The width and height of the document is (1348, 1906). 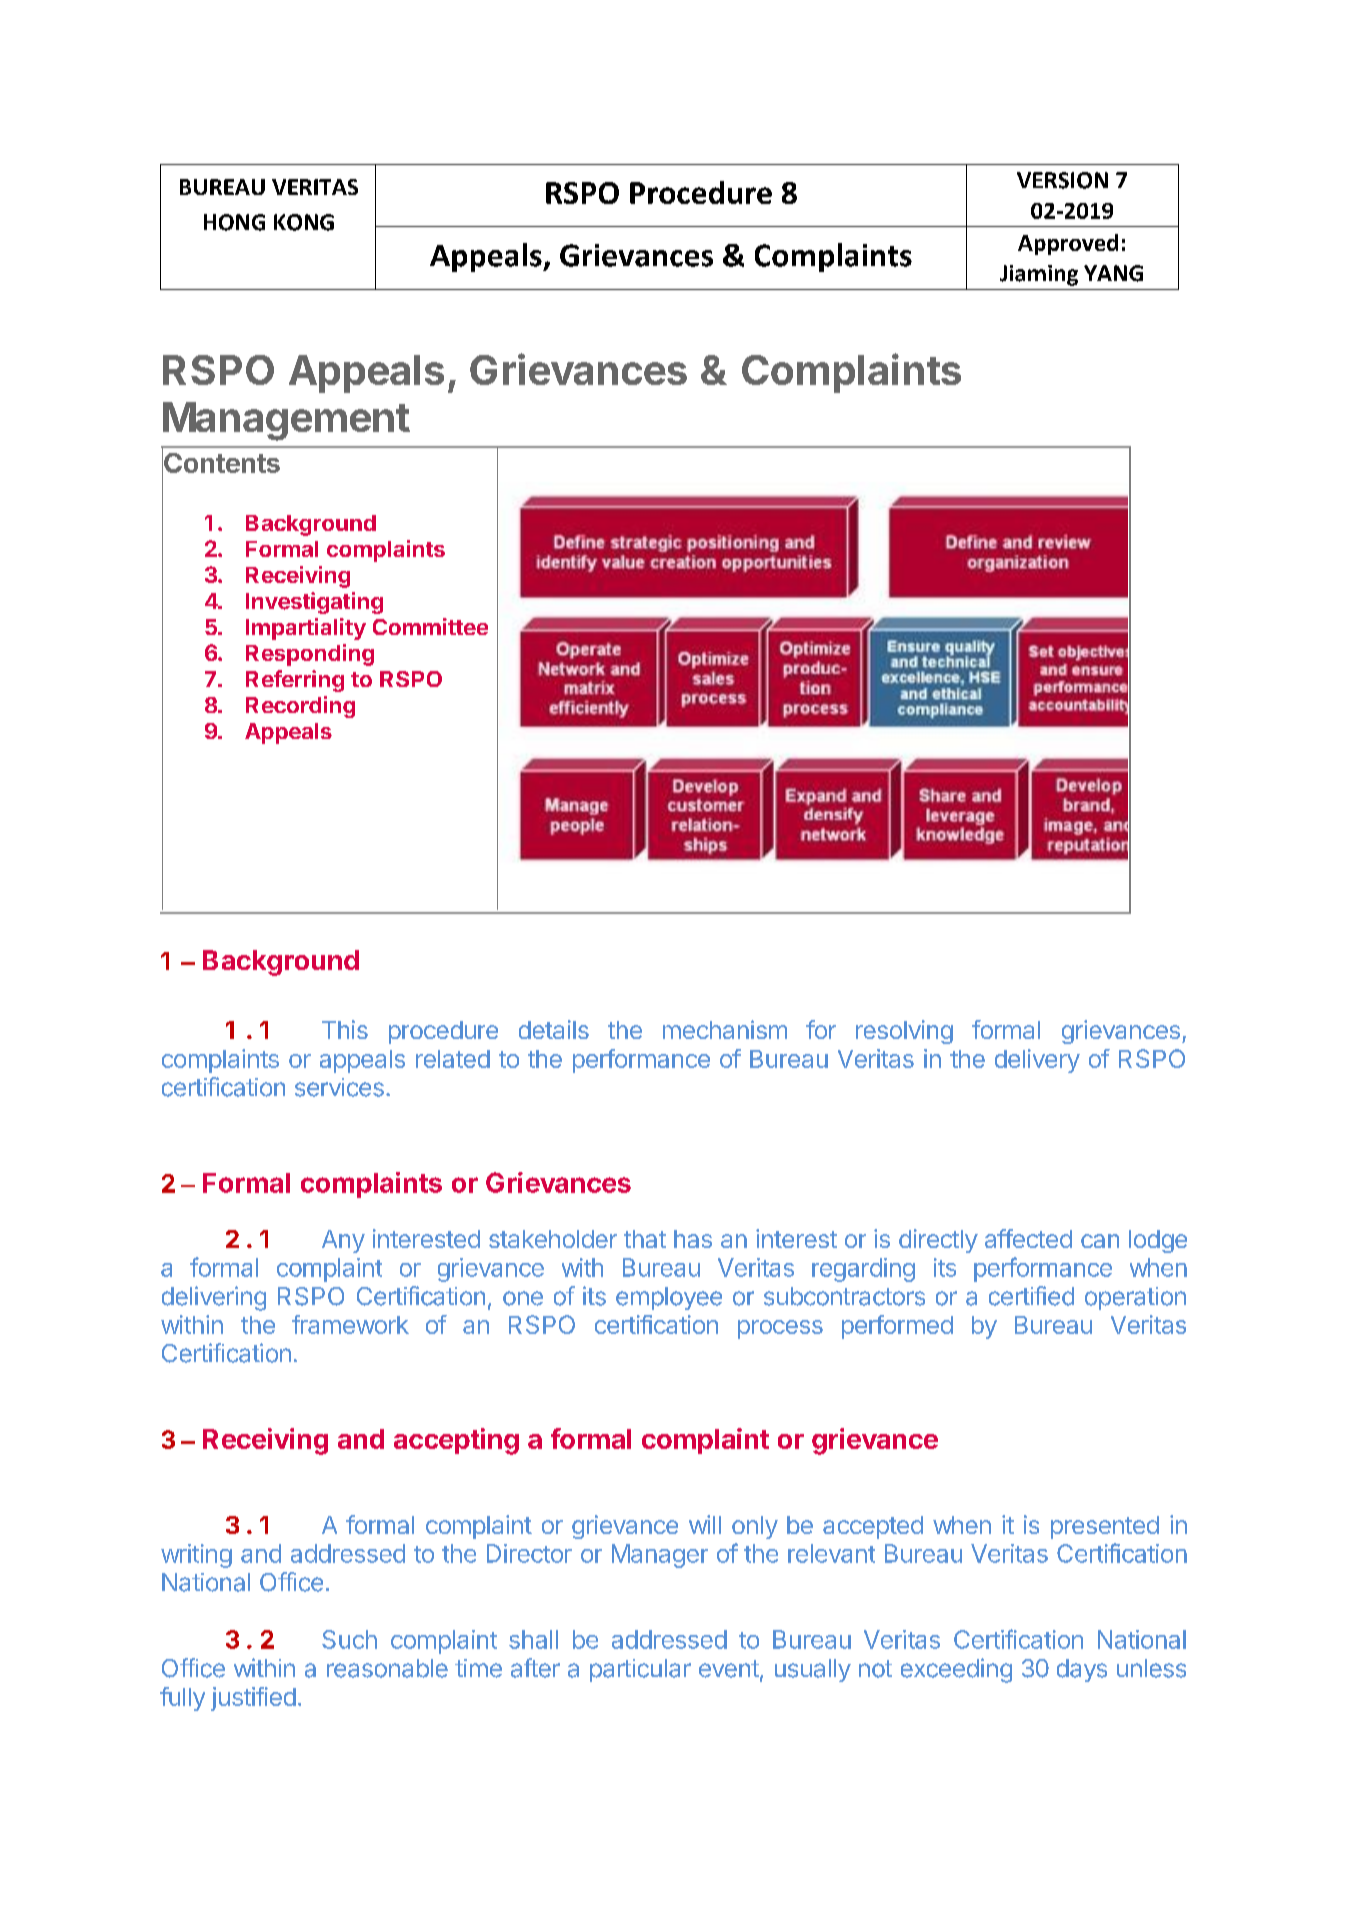 What do you see at coordinates (1068, 244) in the document?
I see `Approved` at bounding box center [1068, 244].
